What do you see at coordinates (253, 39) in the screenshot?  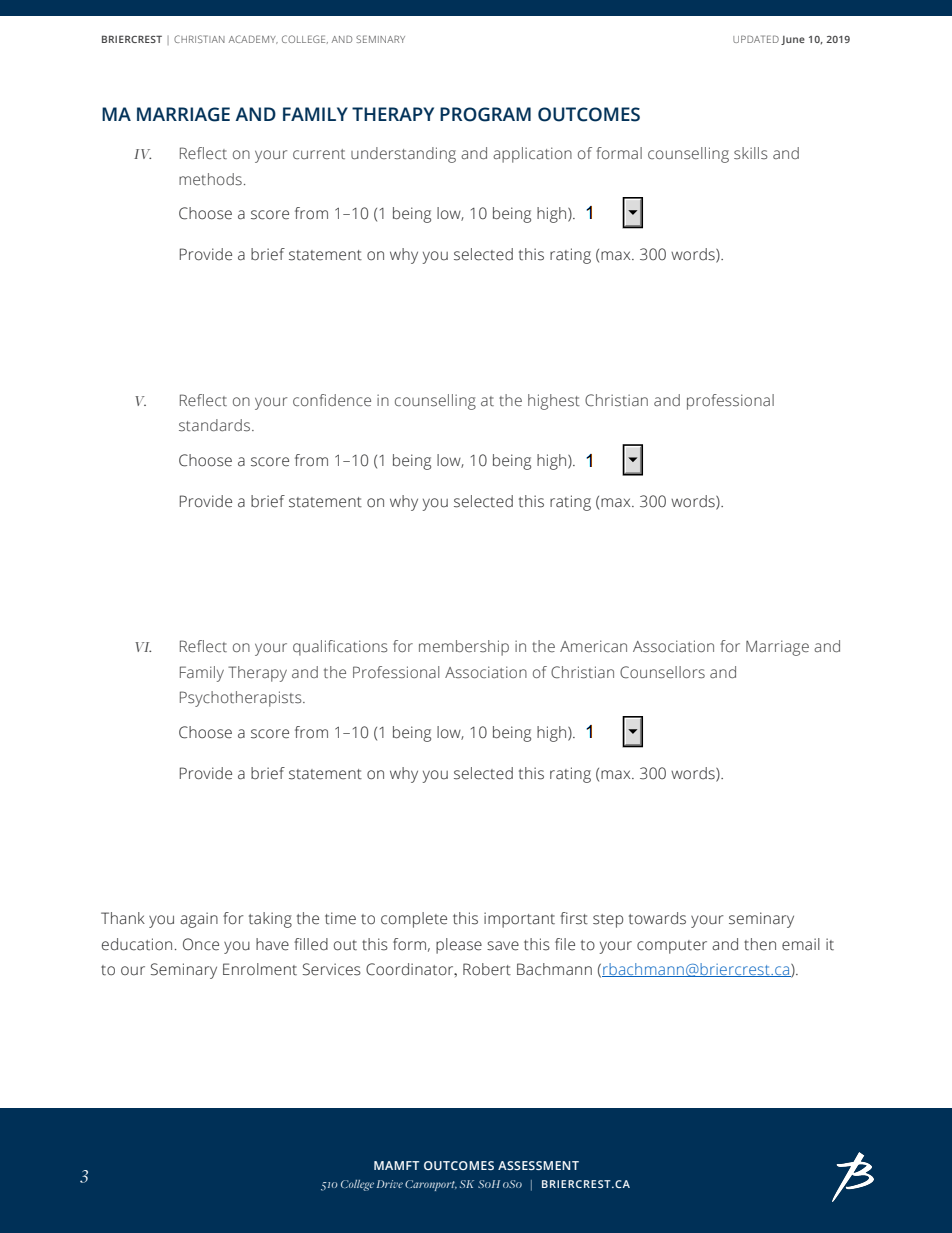 I see `ACADEMY` at bounding box center [253, 39].
